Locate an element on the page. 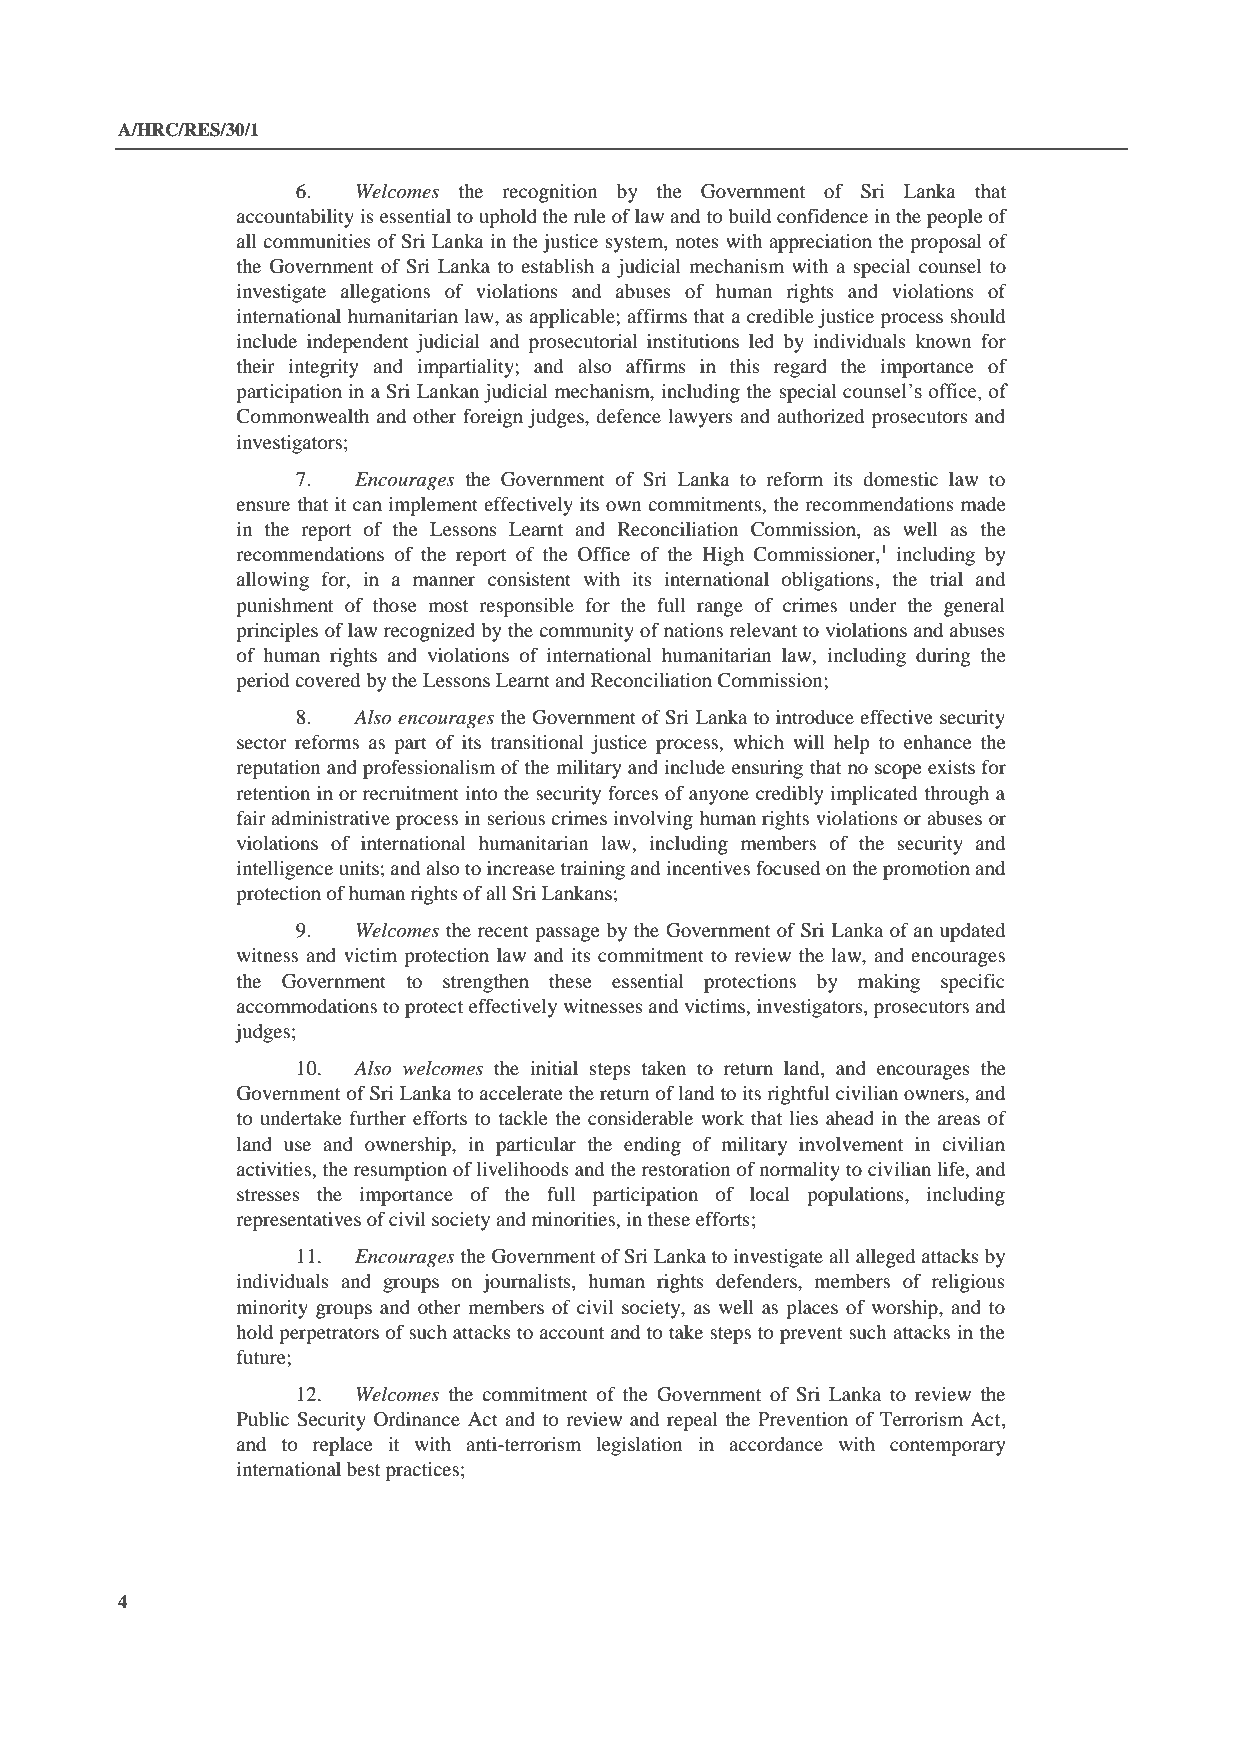 The image size is (1243, 1759). rule is located at coordinates (590, 216).
